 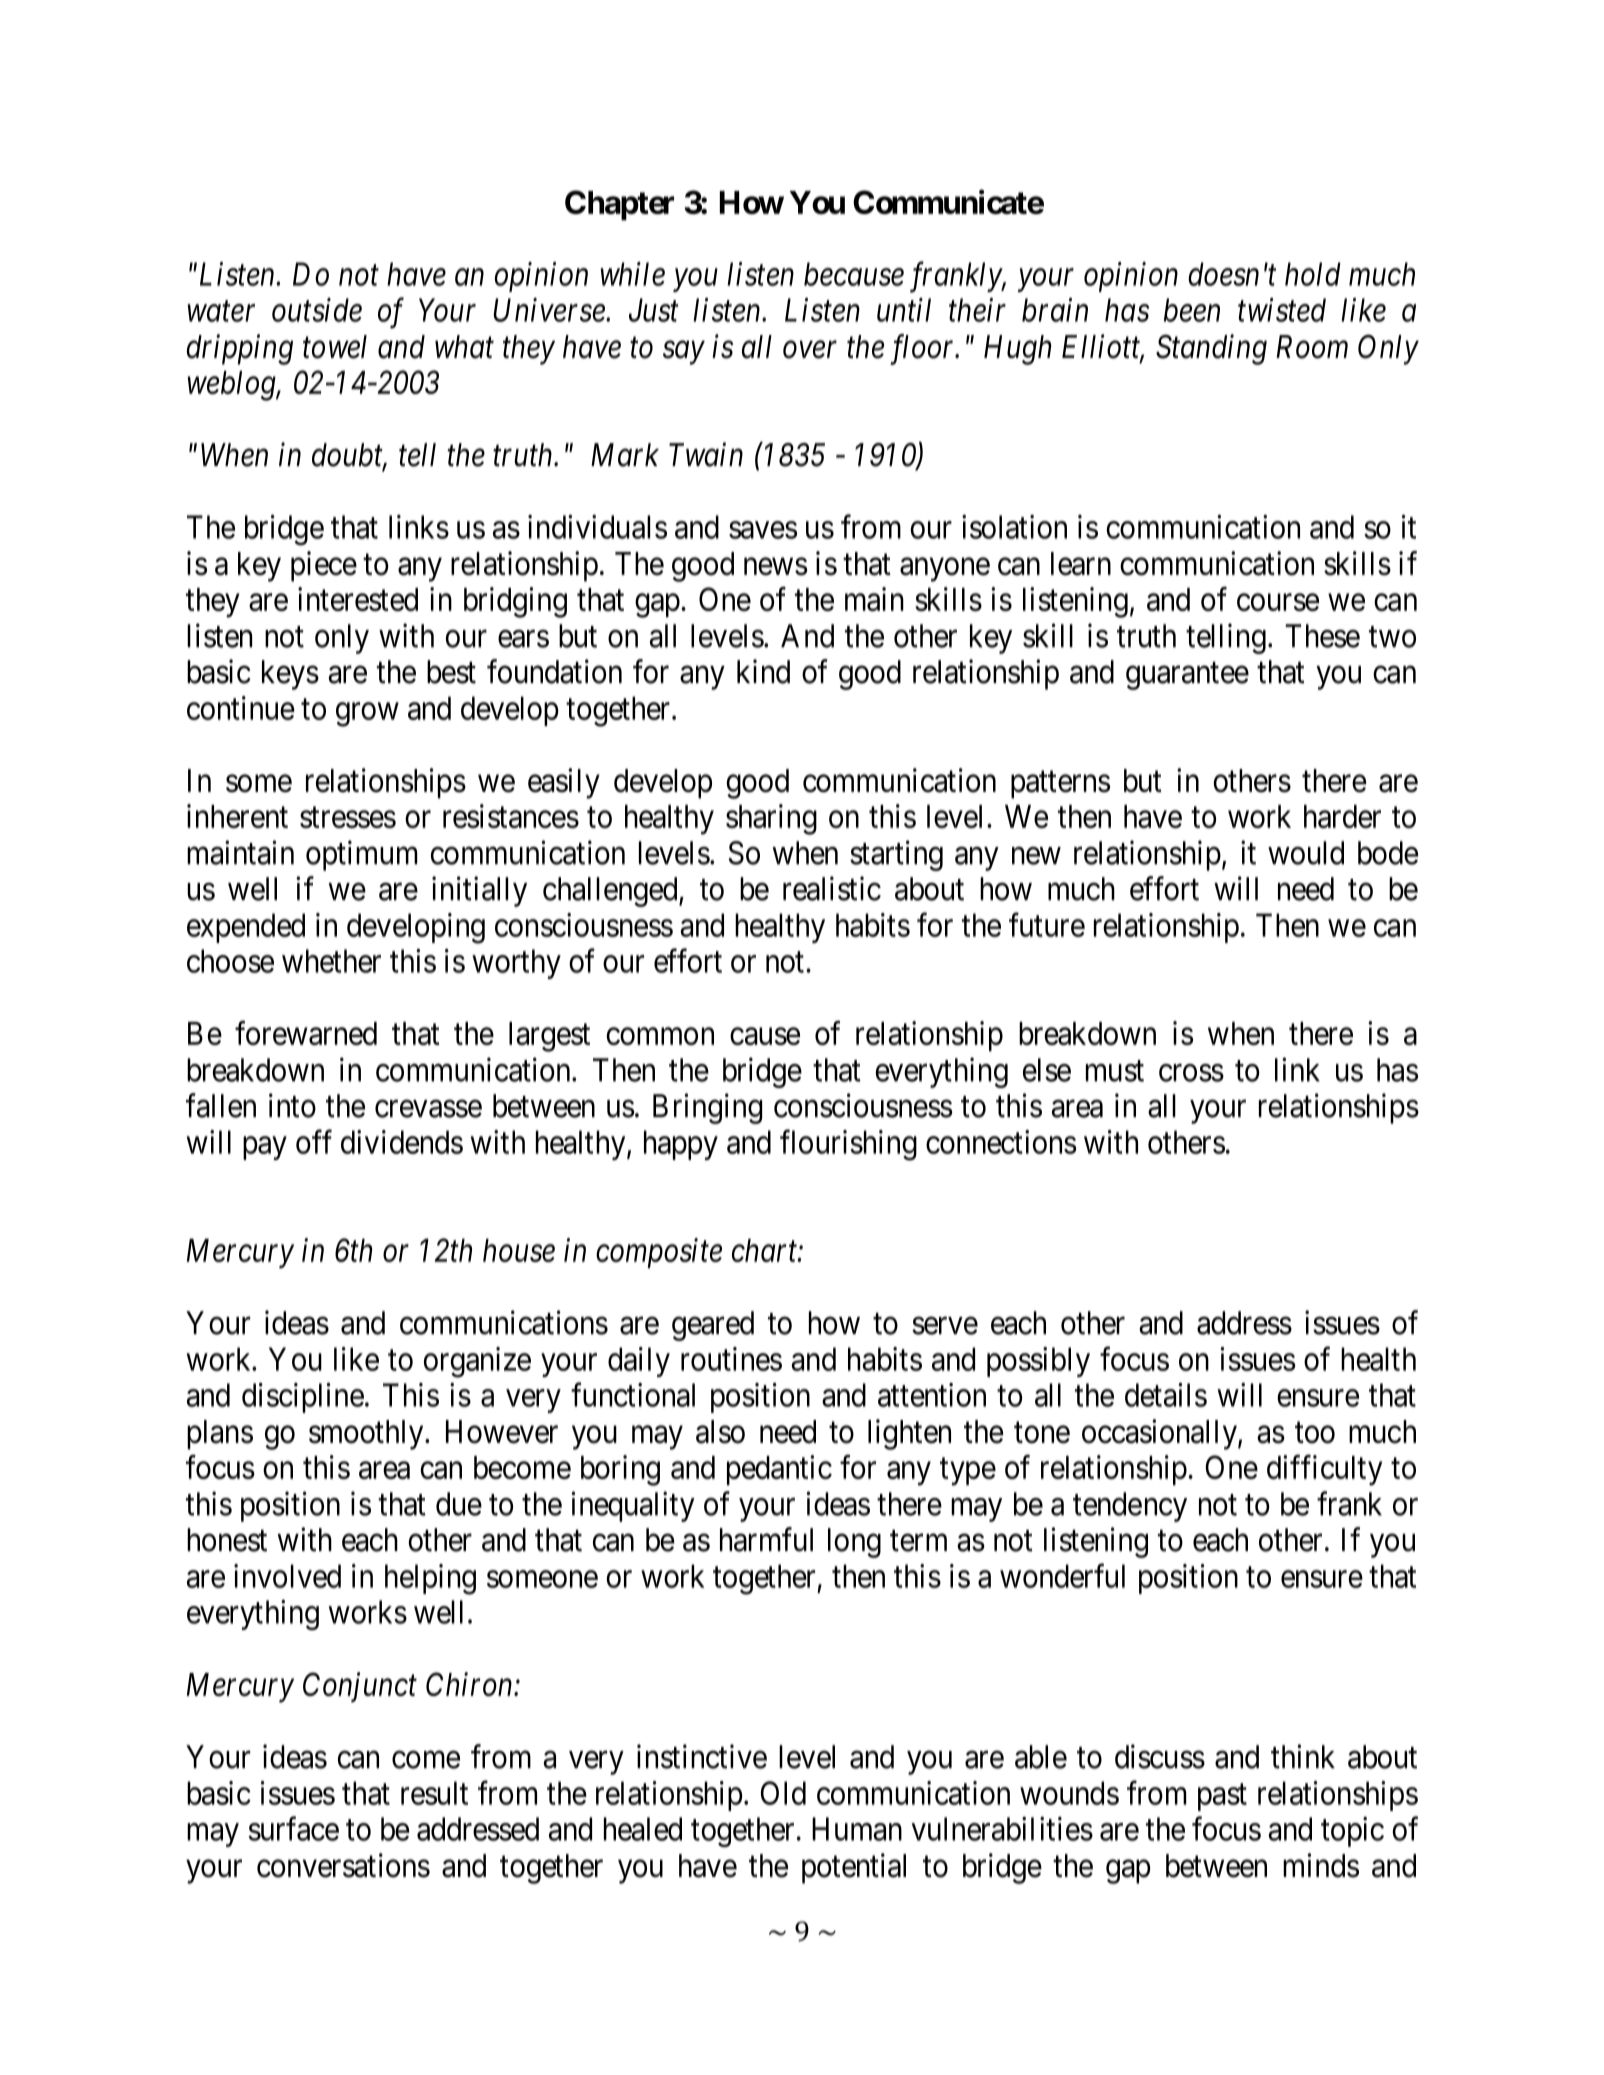 I want to click on off, so click(x=314, y=1142).
